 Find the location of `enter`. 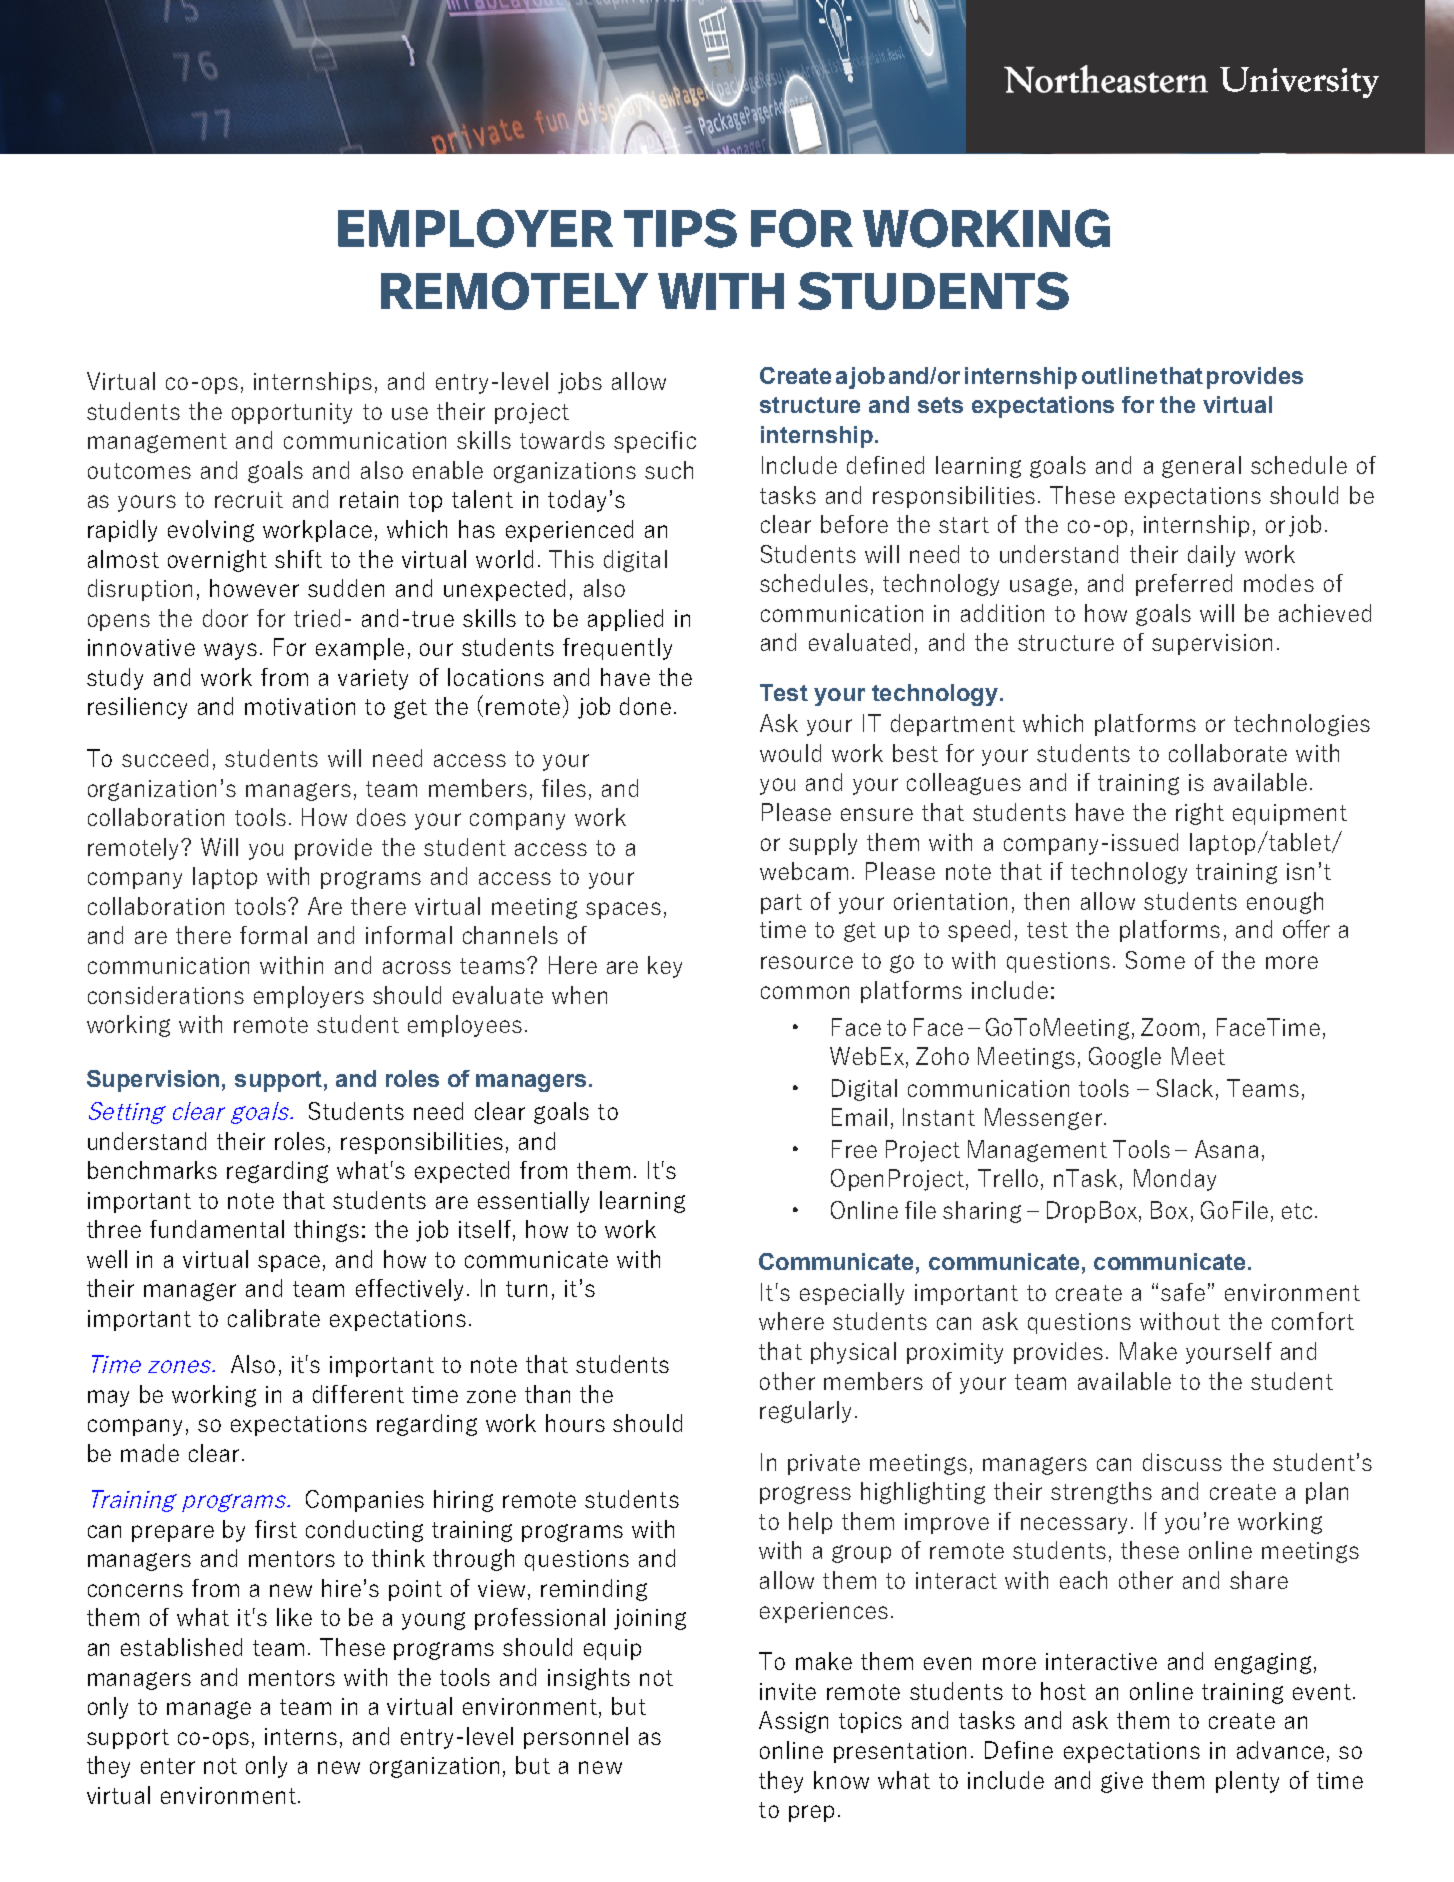

enter is located at coordinates (168, 1766).
